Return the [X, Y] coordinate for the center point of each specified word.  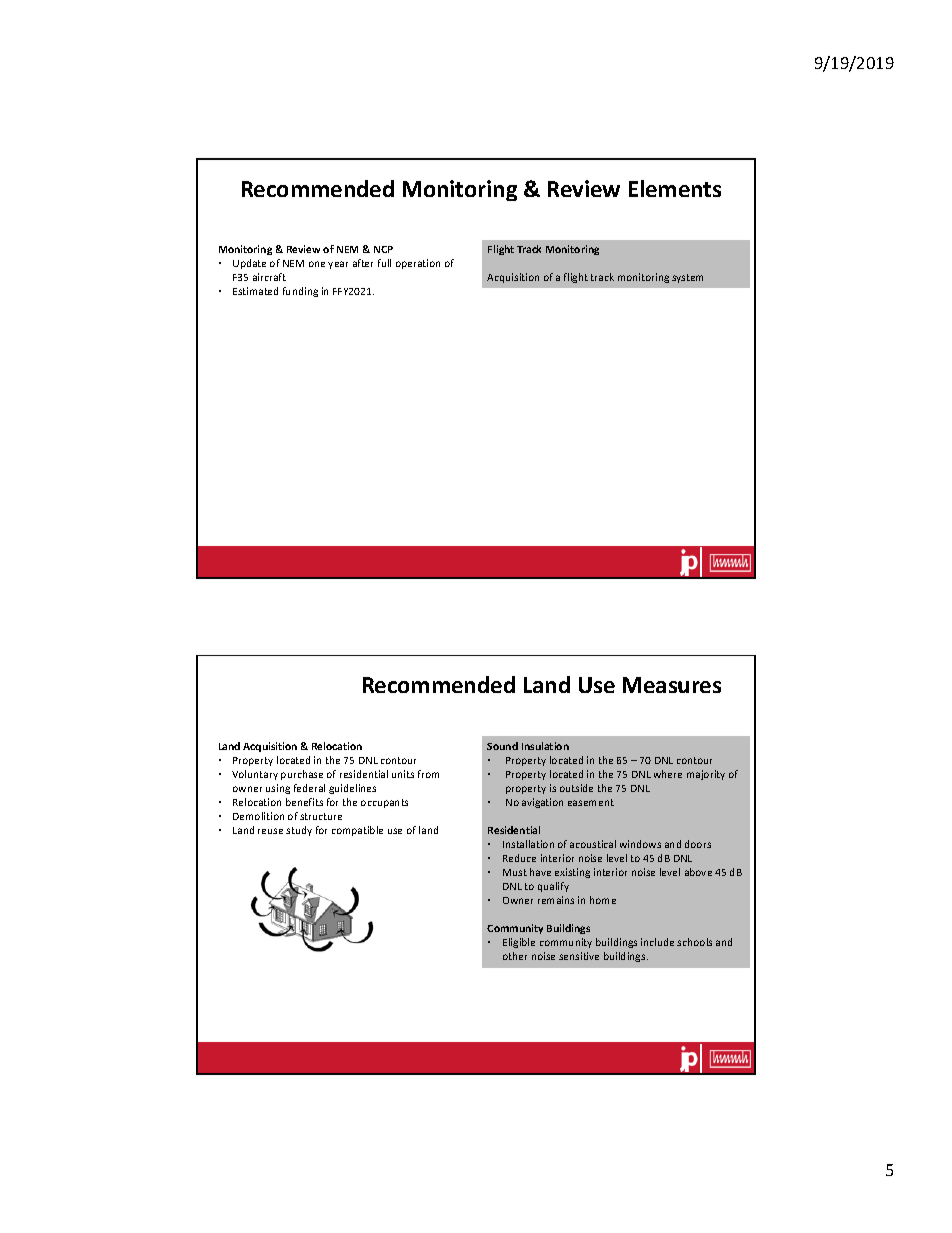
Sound [502, 746]
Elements [675, 188]
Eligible [519, 943]
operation [418, 264]
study [299, 831]
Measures [672, 685]
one [317, 264]
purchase [302, 775]
